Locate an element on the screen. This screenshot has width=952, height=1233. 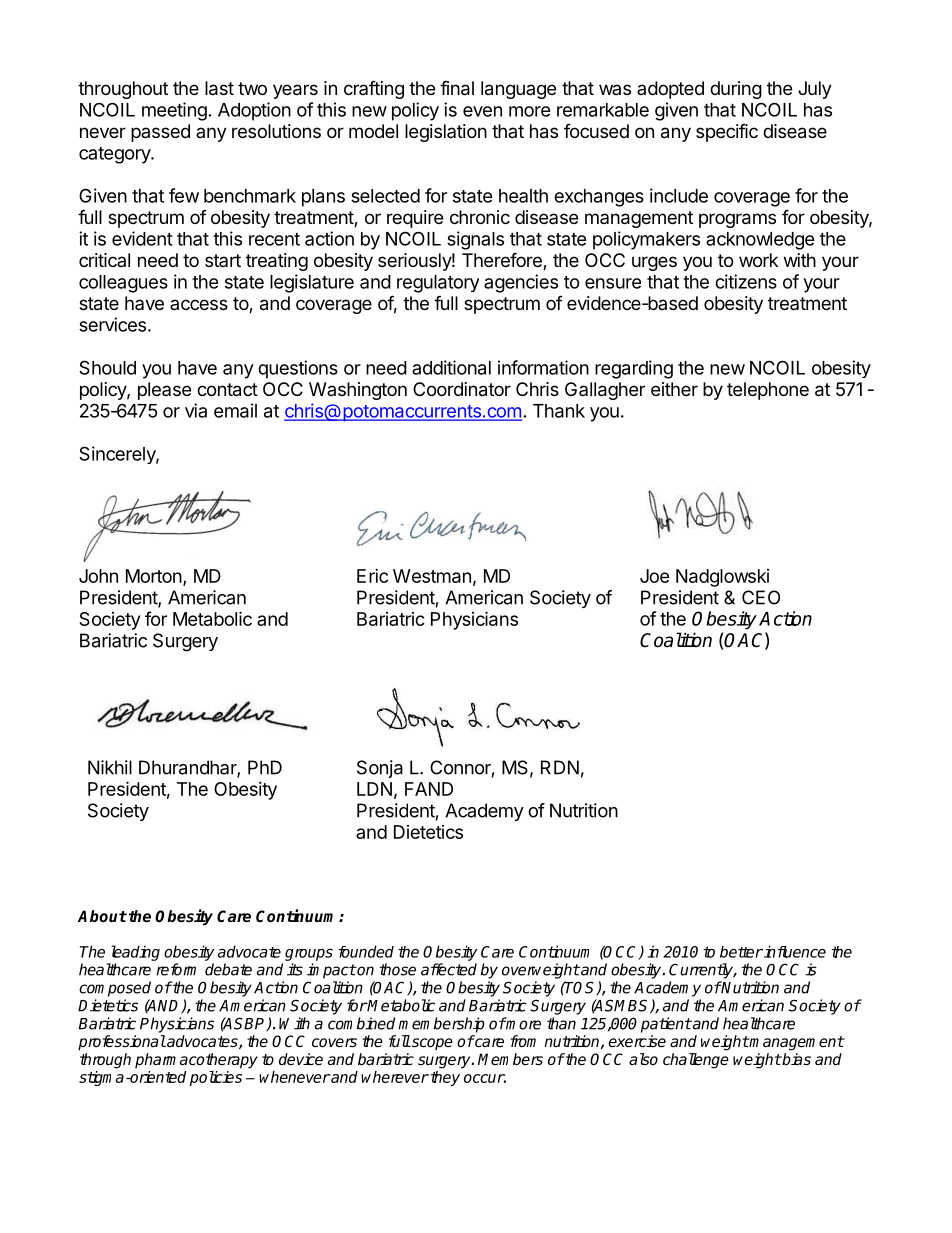
specific is located at coordinates (727, 133).
